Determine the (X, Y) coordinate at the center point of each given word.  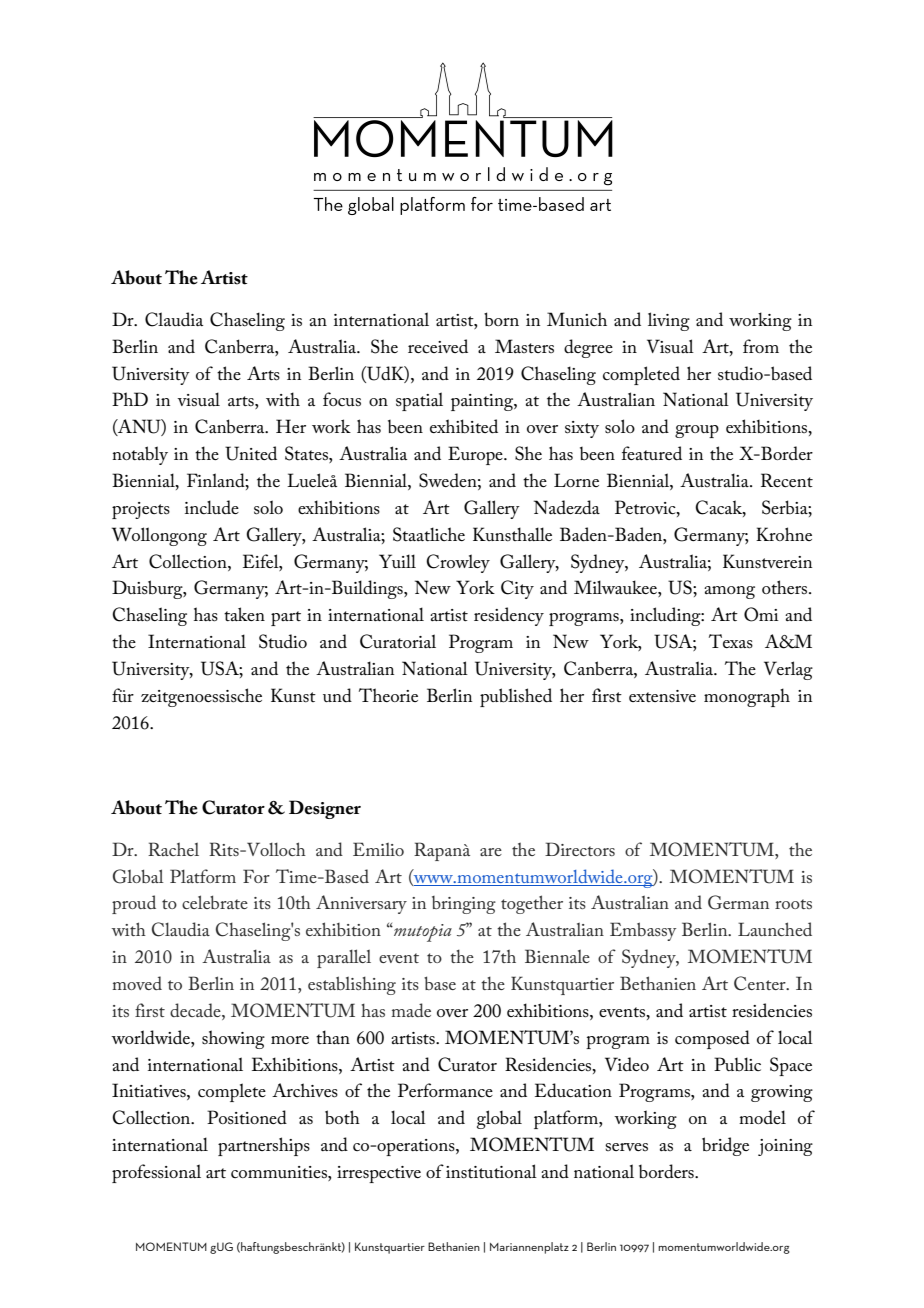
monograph (747, 697)
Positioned (247, 1117)
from (761, 346)
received (438, 346)
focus (342, 399)
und (337, 695)
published (516, 697)
